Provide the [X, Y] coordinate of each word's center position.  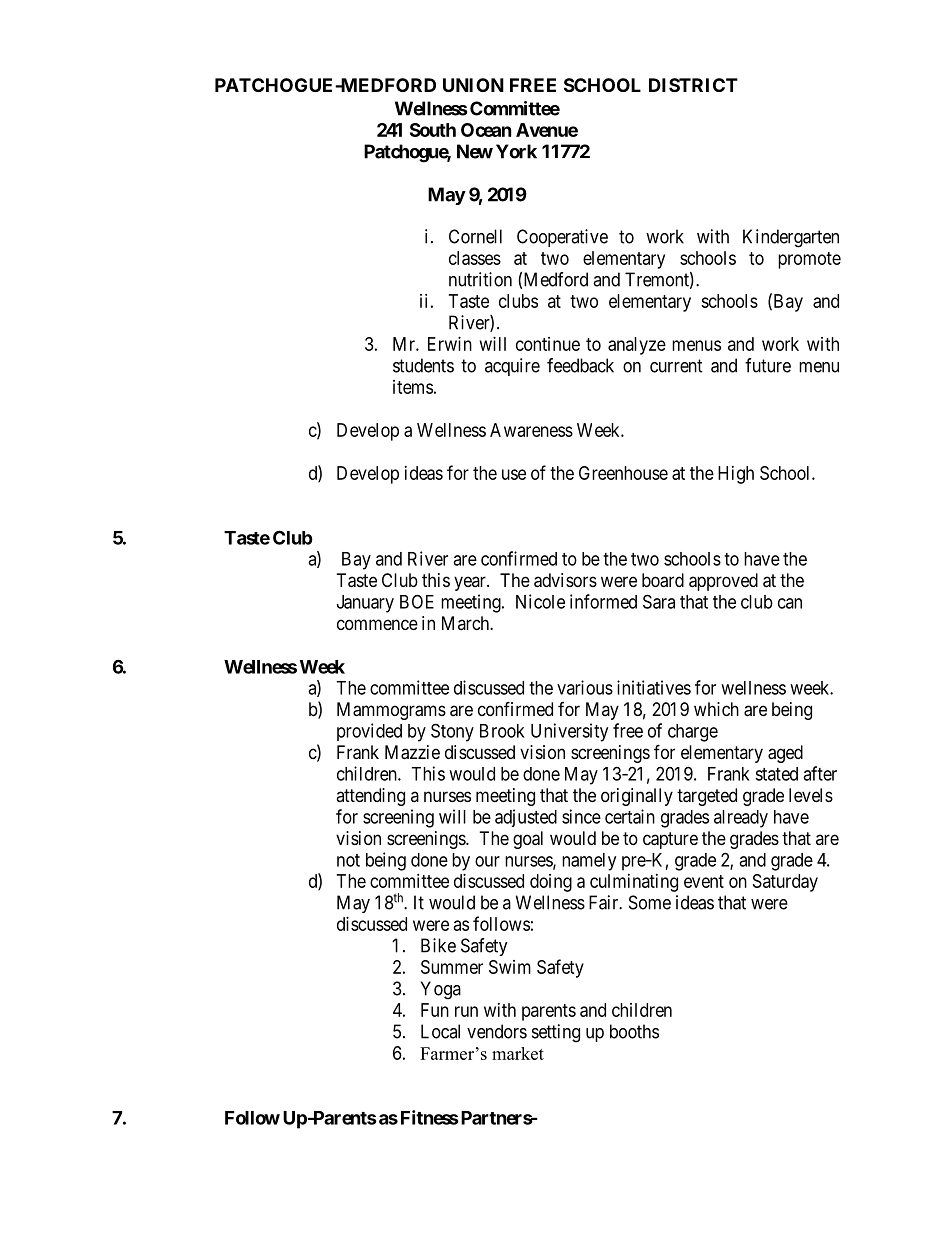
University [569, 732]
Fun [435, 1010]
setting [556, 1033]
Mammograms [391, 711]
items [413, 387]
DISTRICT [693, 85]
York [516, 151]
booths [634, 1031]
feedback [580, 365]
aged [785, 754]
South [433, 130]
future [768, 365]
